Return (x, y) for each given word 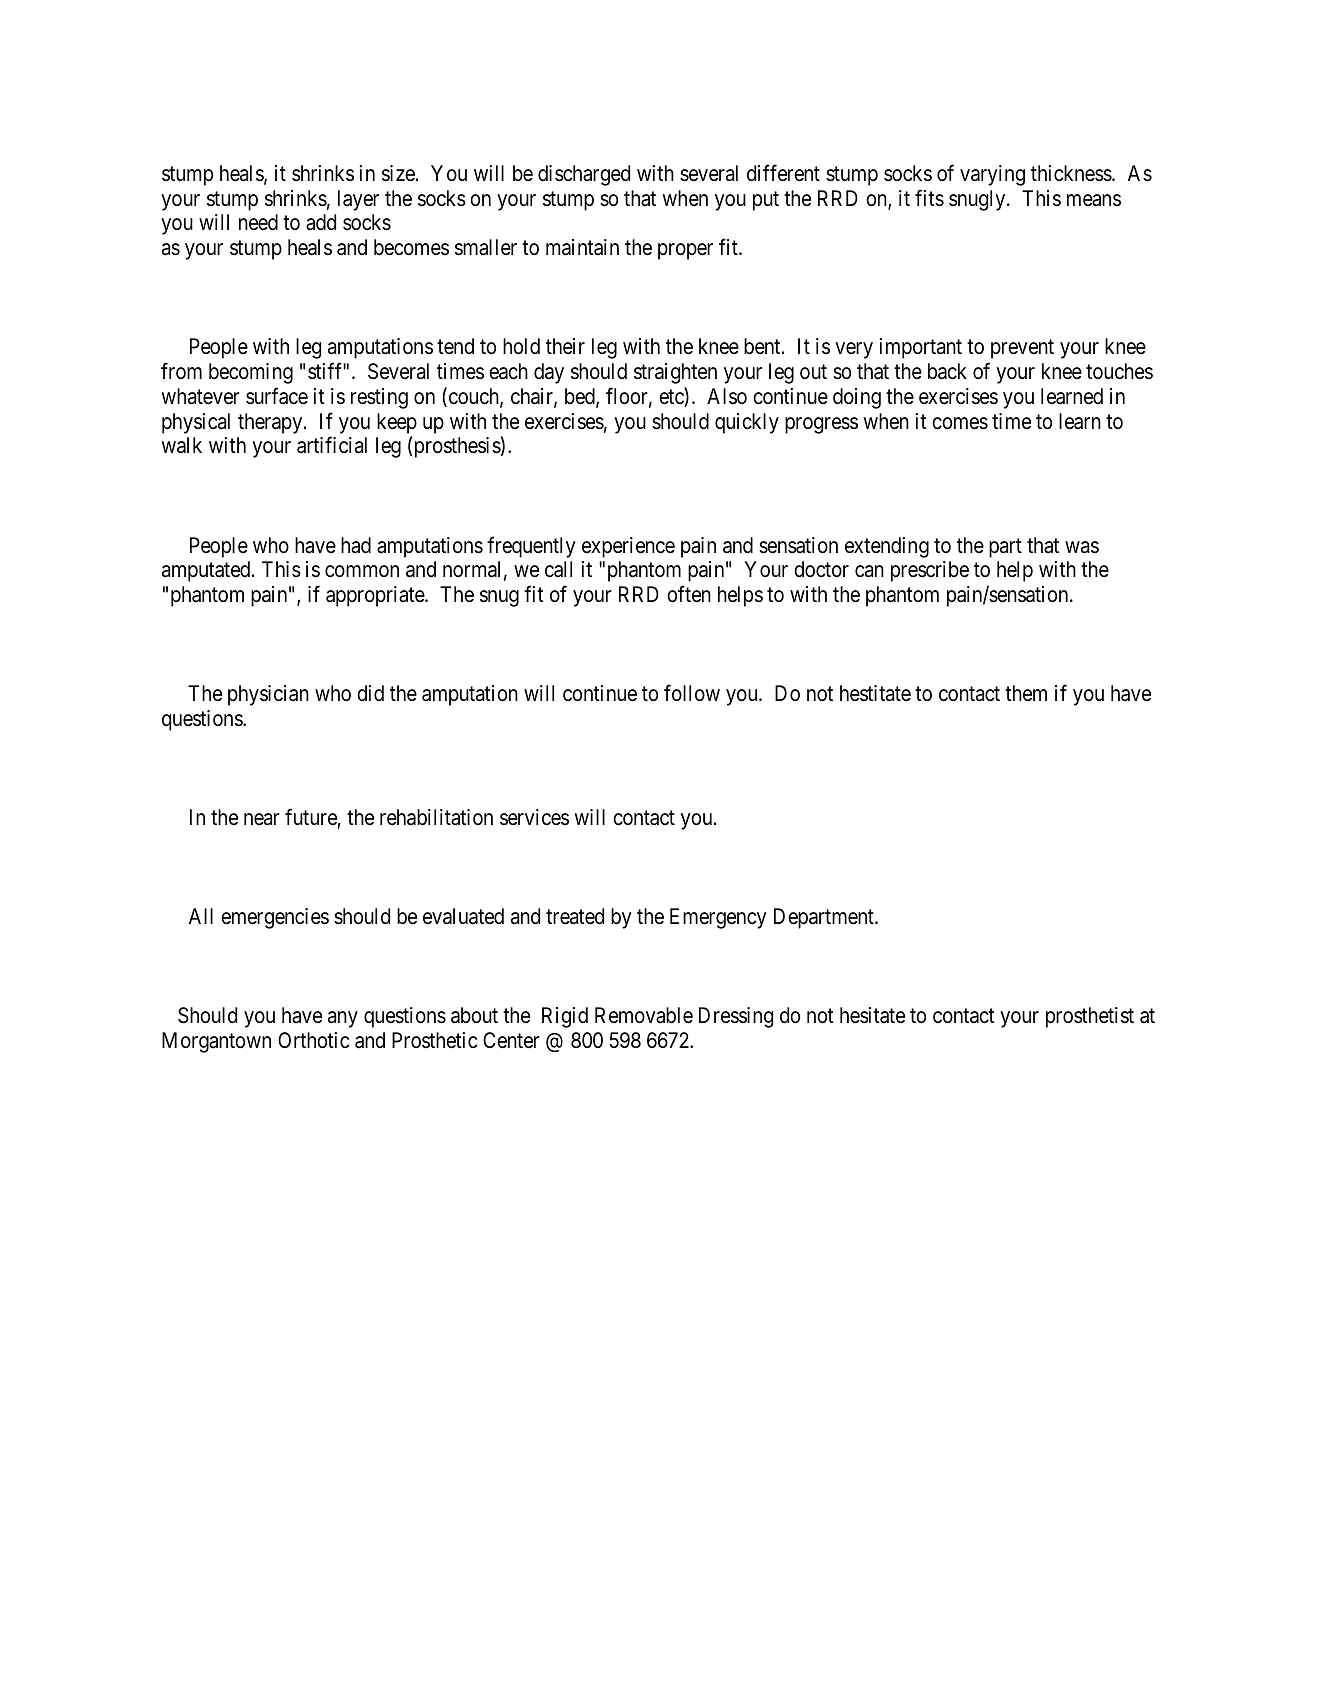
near (262, 819)
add (321, 222)
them (1026, 693)
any (343, 1020)
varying (992, 175)
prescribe (930, 571)
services (534, 817)
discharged (584, 175)
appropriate (376, 596)
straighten (675, 373)
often (689, 594)
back (947, 371)
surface (277, 396)
